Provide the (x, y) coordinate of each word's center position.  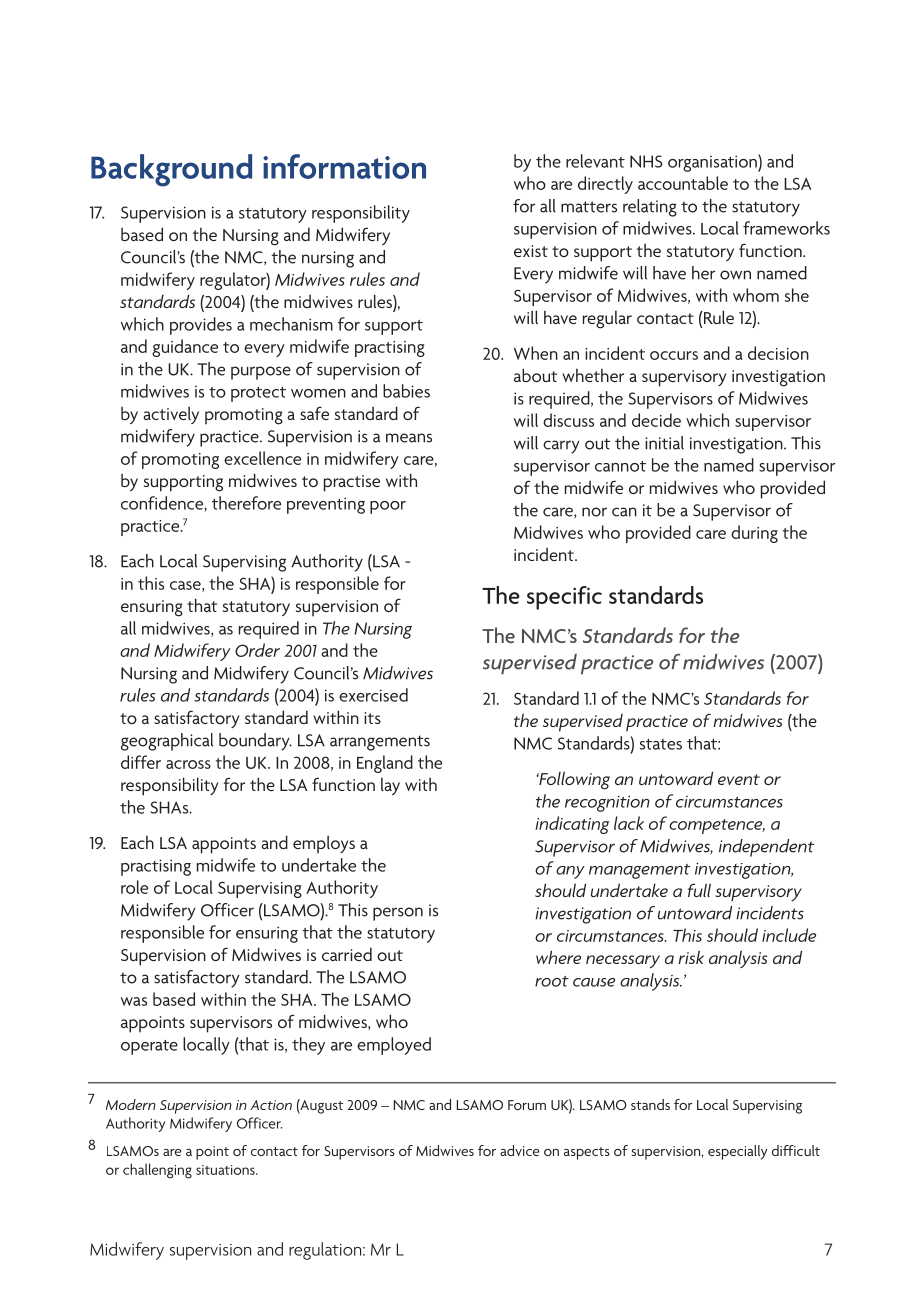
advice (520, 1150)
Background (171, 170)
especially (737, 1152)
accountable (683, 183)
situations (226, 1170)
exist (531, 251)
